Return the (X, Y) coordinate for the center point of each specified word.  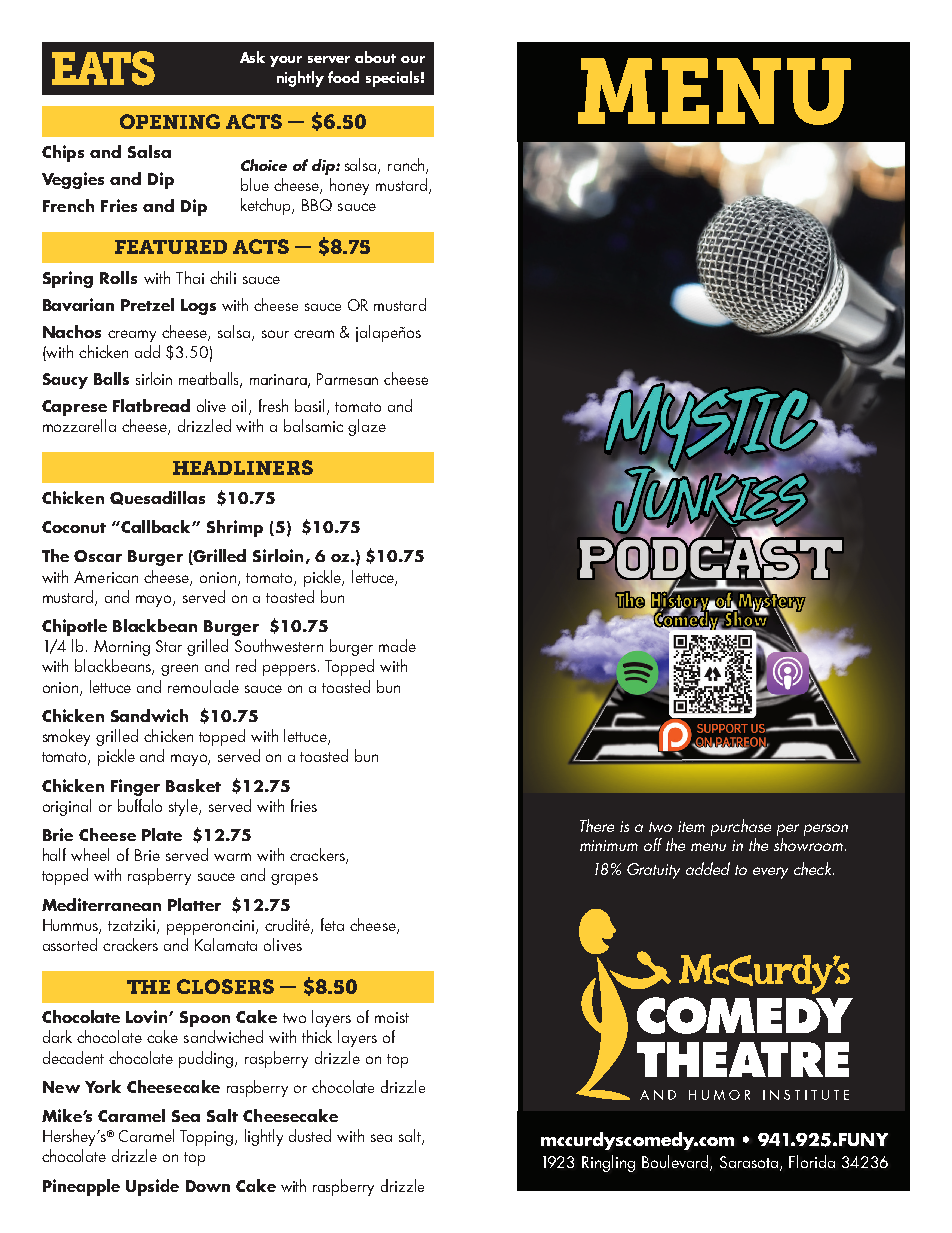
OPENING (170, 121)
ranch (407, 166)
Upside (152, 1187)
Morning (122, 648)
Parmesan (347, 379)
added (708, 868)
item (691, 826)
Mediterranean (101, 904)
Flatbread (151, 405)
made (397, 645)
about (375, 57)
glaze (367, 427)
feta (332, 924)
